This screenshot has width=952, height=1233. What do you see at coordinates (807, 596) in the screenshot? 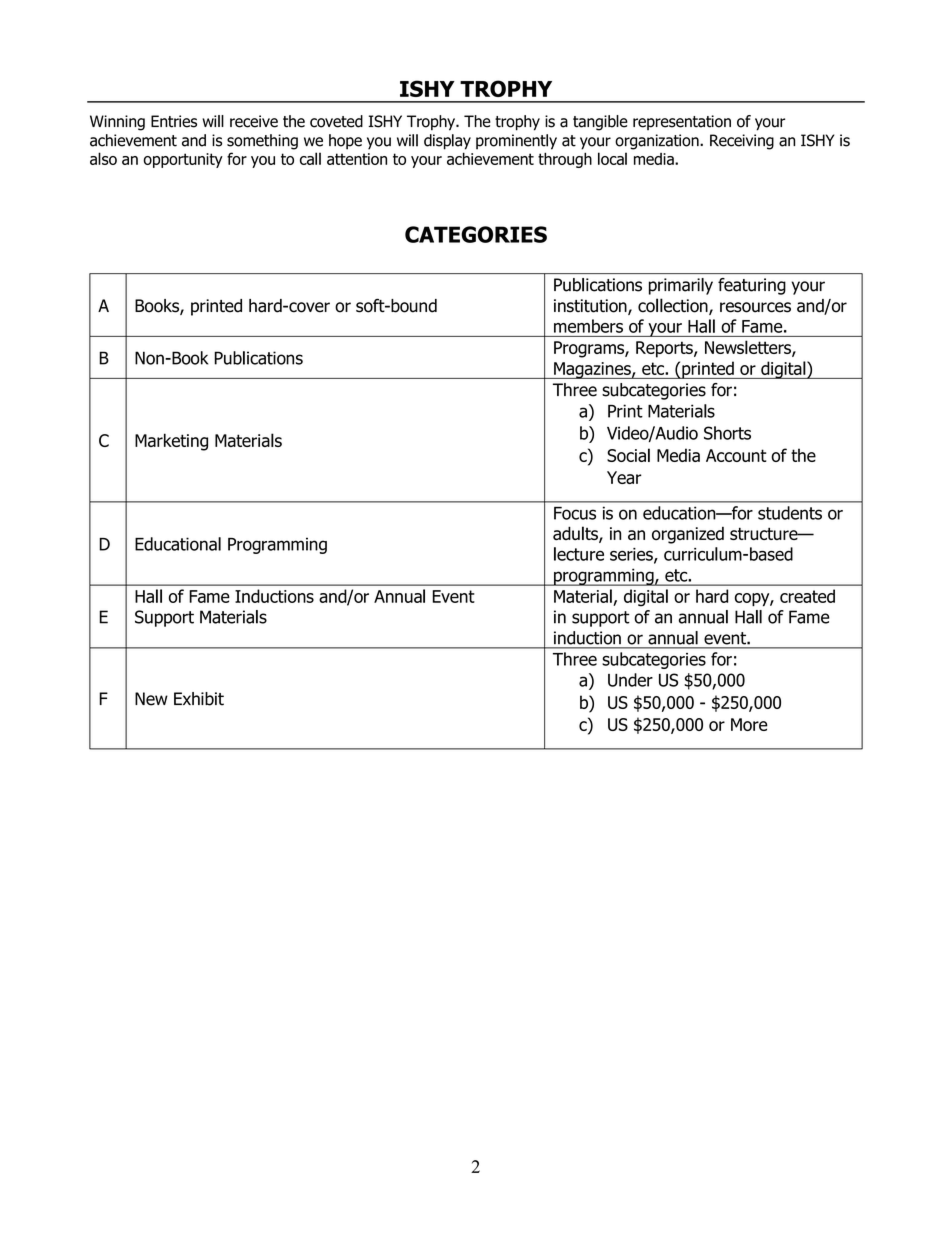
I see `created` at bounding box center [807, 596].
